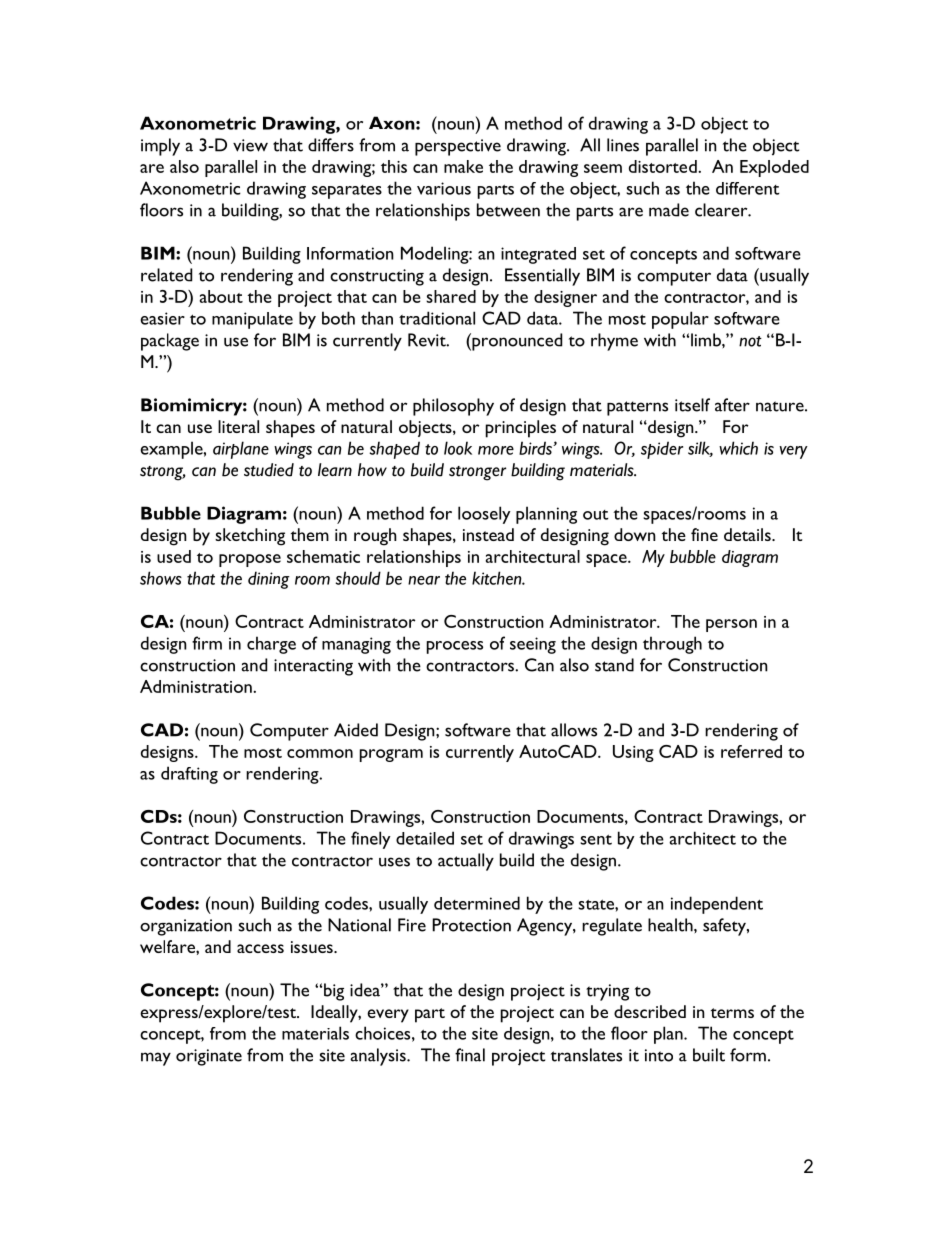 The height and width of the screenshot is (1233, 952). Describe the element at coordinates (209, 1057) in the screenshot. I see `originate` at that location.
